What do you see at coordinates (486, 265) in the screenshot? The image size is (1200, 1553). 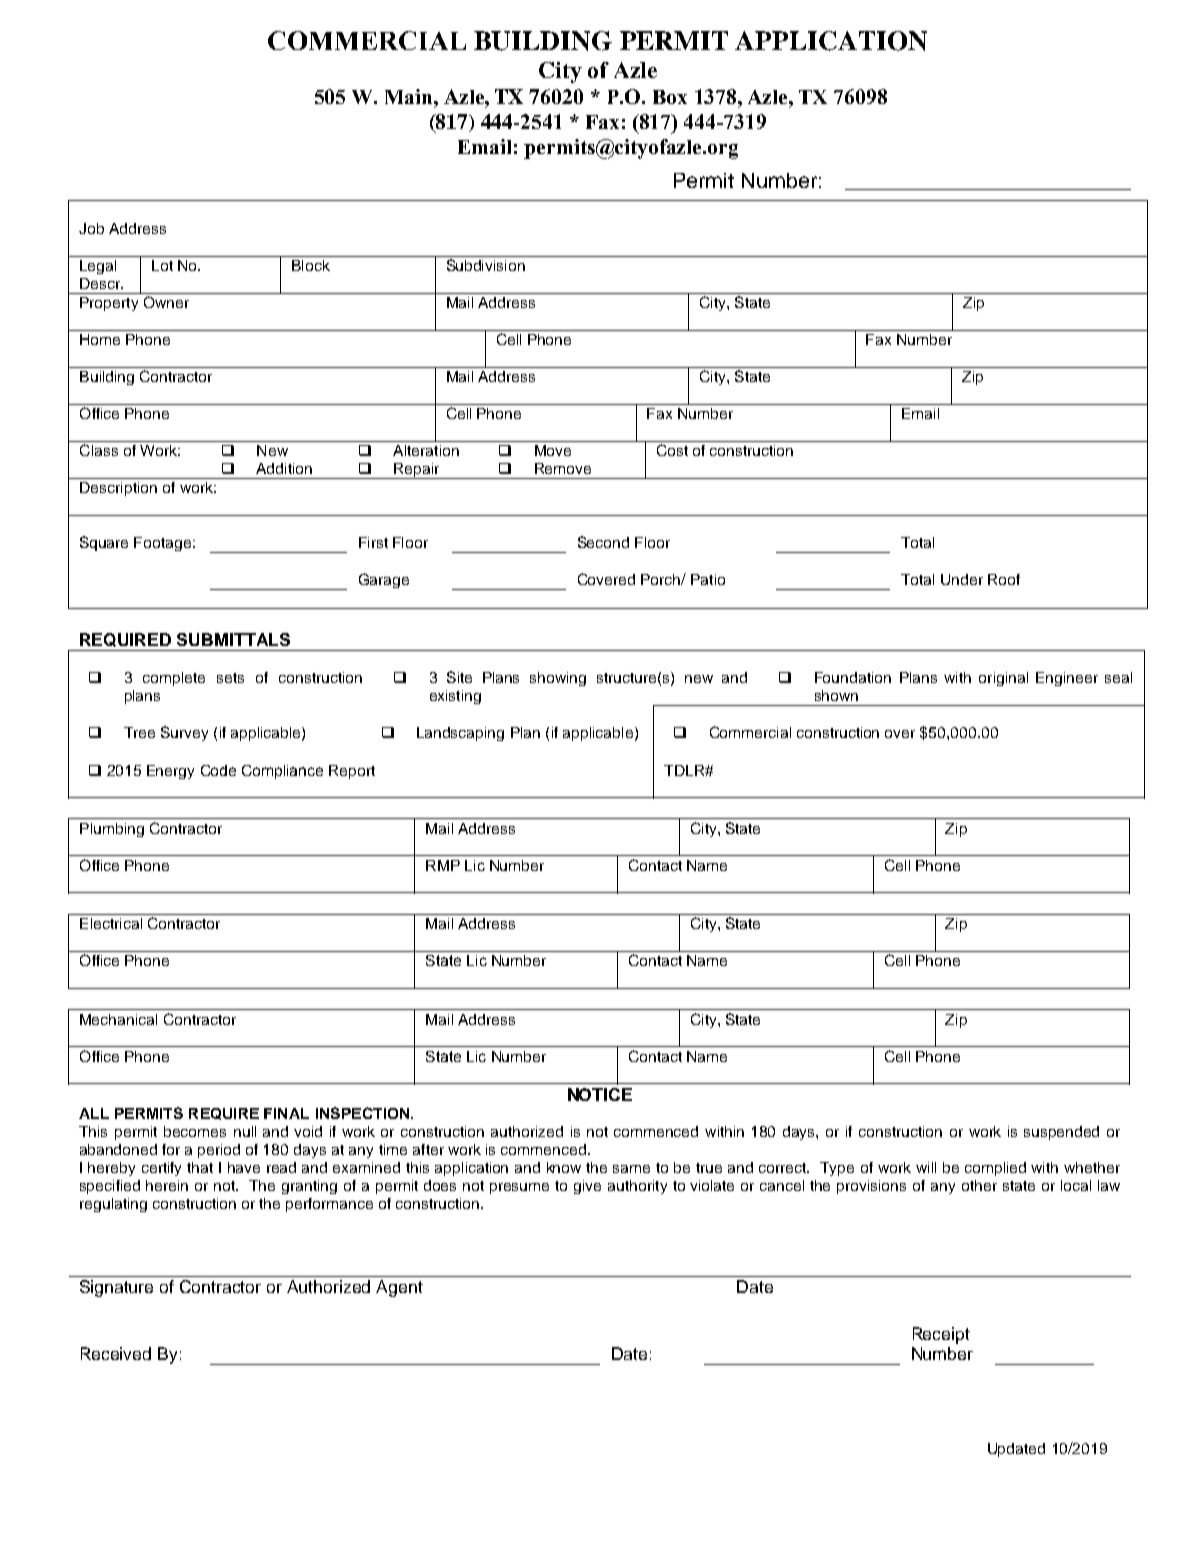 I see `Subdivision` at bounding box center [486, 265].
